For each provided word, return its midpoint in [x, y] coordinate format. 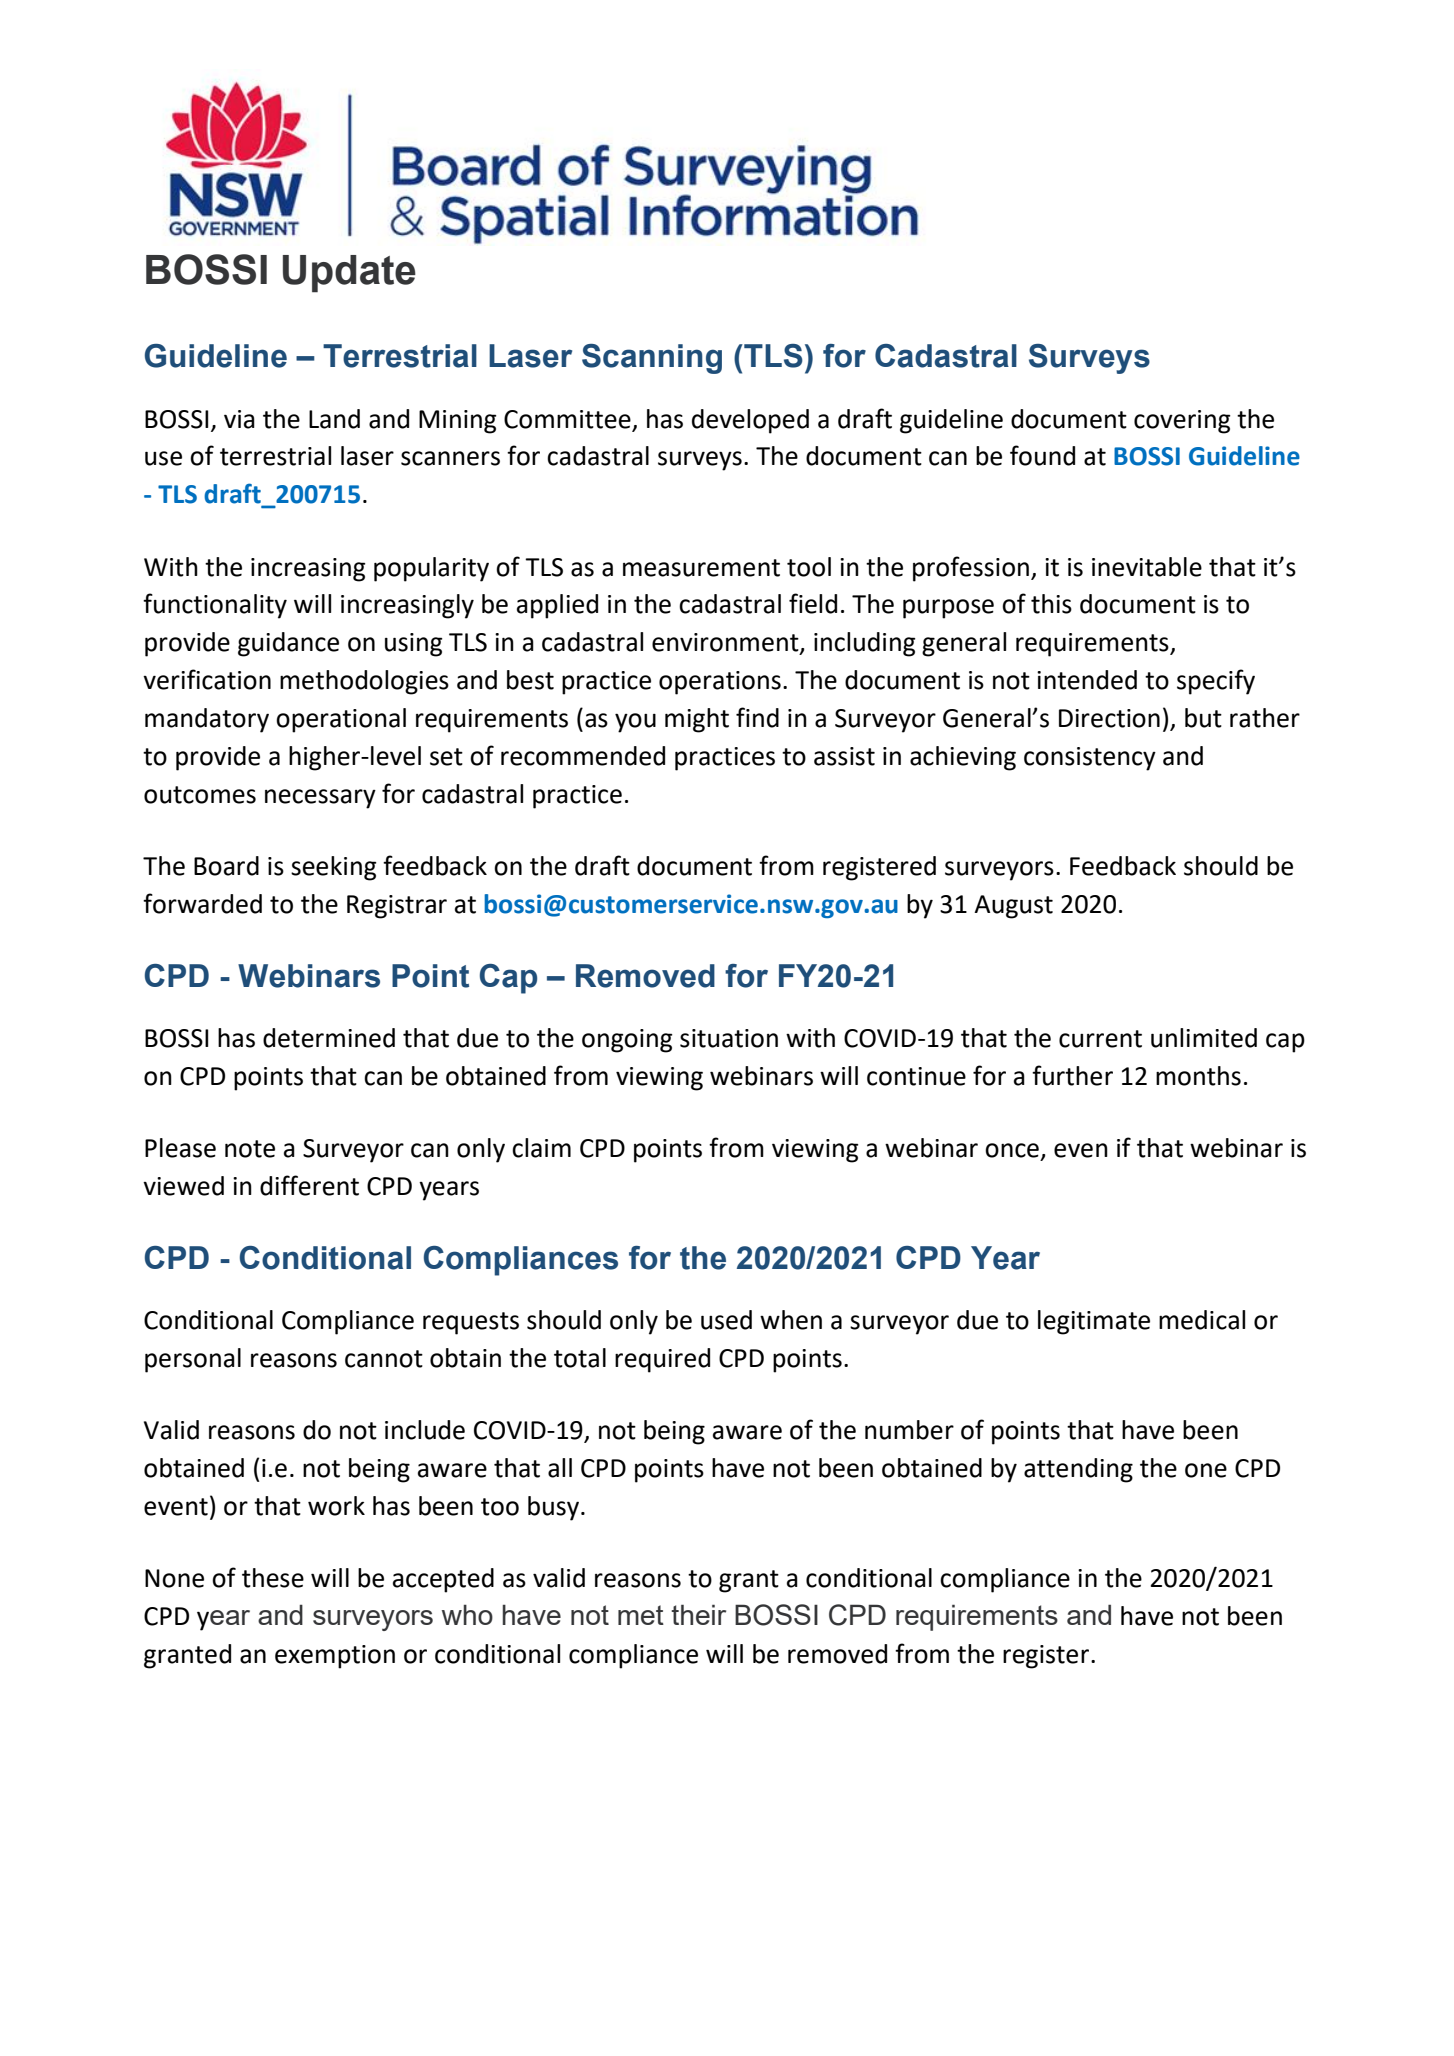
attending [1078, 1470]
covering [1182, 422]
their [698, 1614]
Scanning [652, 359]
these [273, 1578]
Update [349, 274]
